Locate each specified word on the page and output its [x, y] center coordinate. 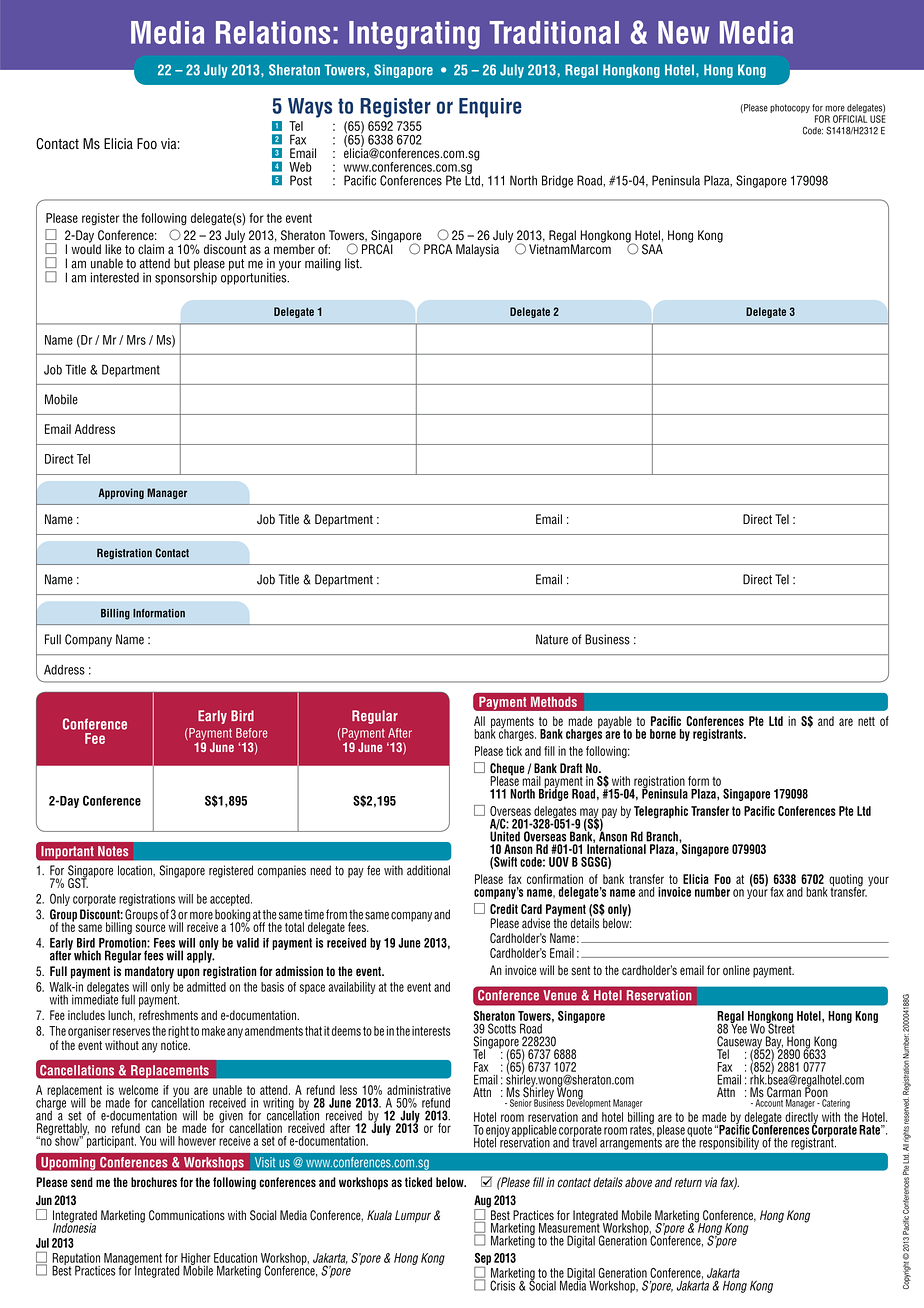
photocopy [790, 108]
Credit [504, 909]
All [479, 721]
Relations [273, 32]
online [736, 970]
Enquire [490, 108]
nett [866, 721]
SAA [652, 249]
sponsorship [186, 277]
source [151, 928]
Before [251, 733]
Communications [187, 1215]
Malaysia [477, 250]
